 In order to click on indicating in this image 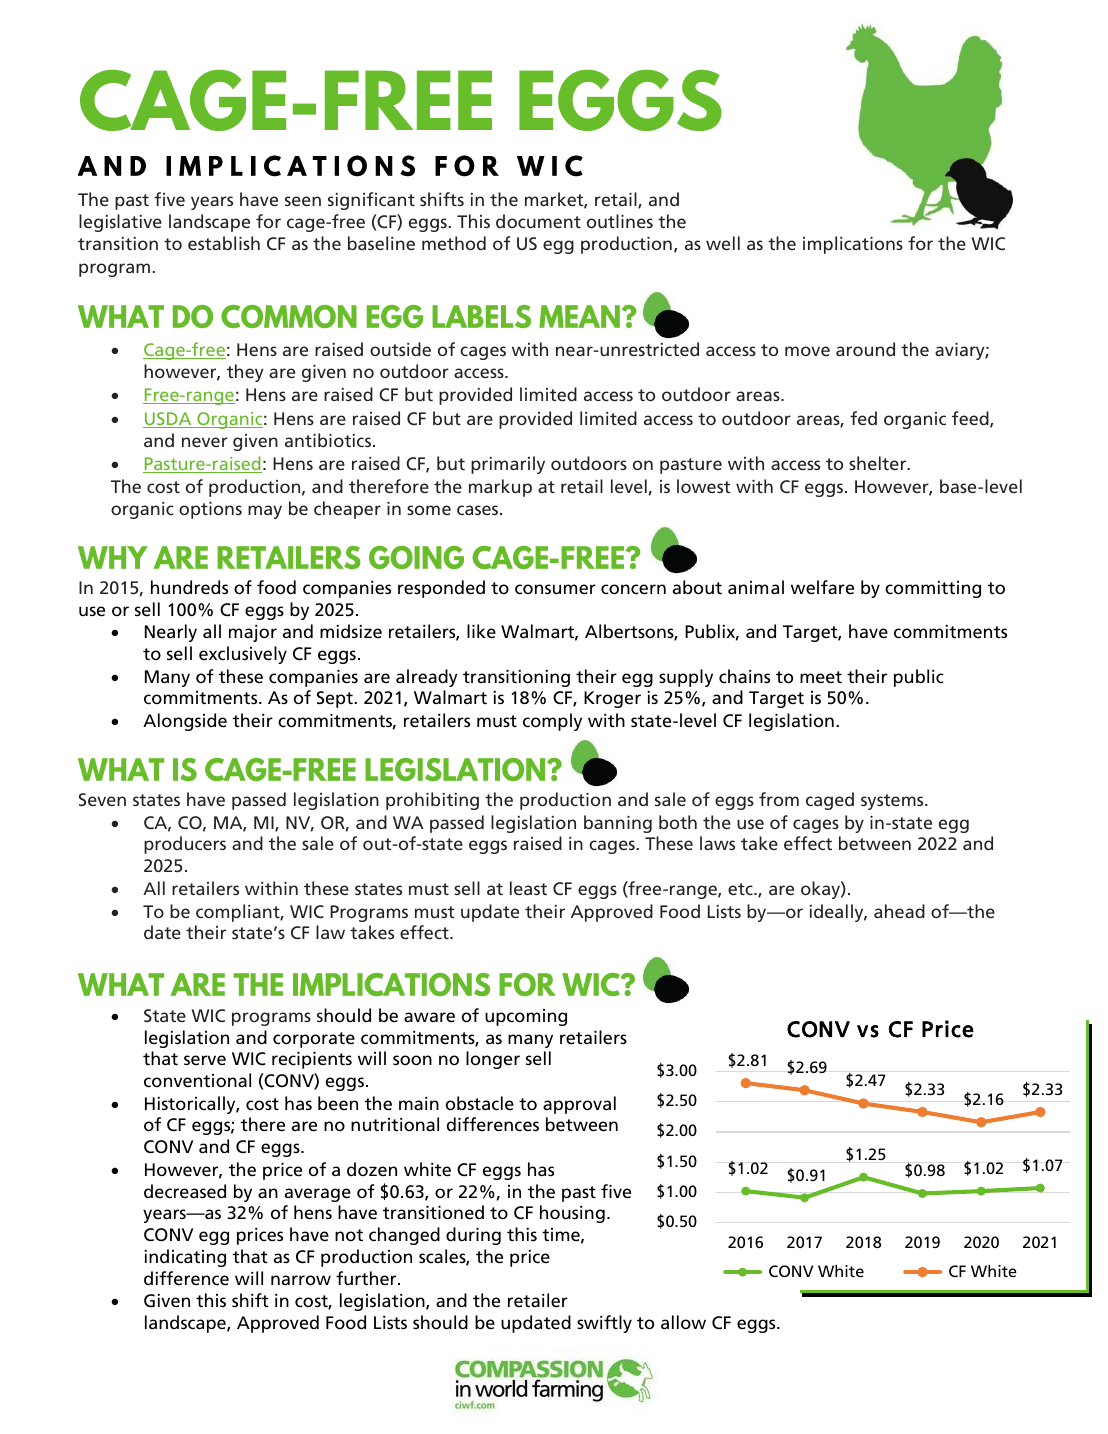, I will do `click(185, 1258)`.
